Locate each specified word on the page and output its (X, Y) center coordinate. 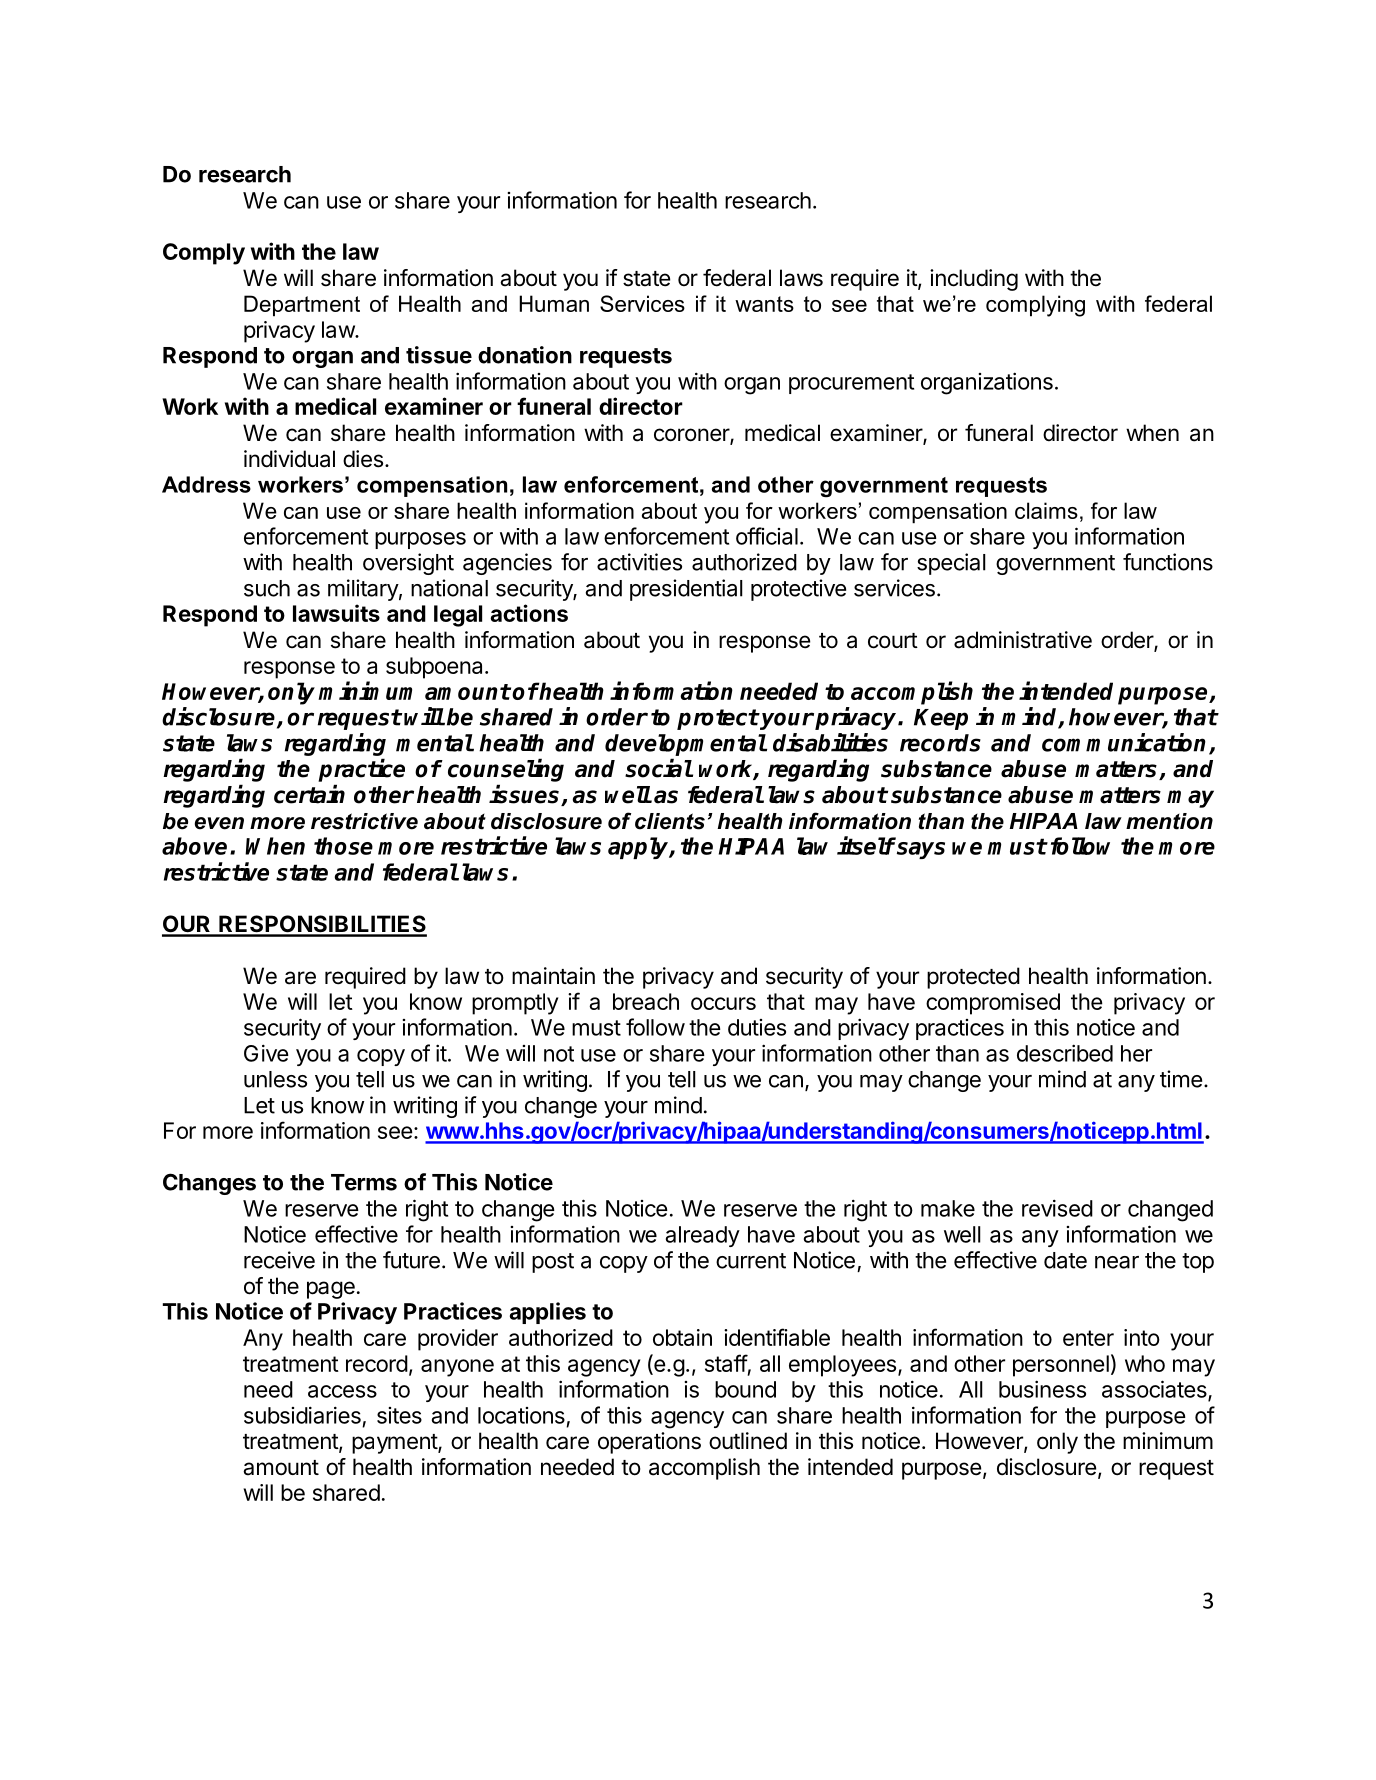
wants (764, 304)
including (974, 280)
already (703, 1236)
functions (1168, 562)
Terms (364, 1182)
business (1042, 1389)
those (343, 846)
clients (670, 821)
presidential (686, 590)
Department (302, 306)
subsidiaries (302, 1415)
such (267, 588)
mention (1169, 821)
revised (1057, 1208)
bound (745, 1389)
